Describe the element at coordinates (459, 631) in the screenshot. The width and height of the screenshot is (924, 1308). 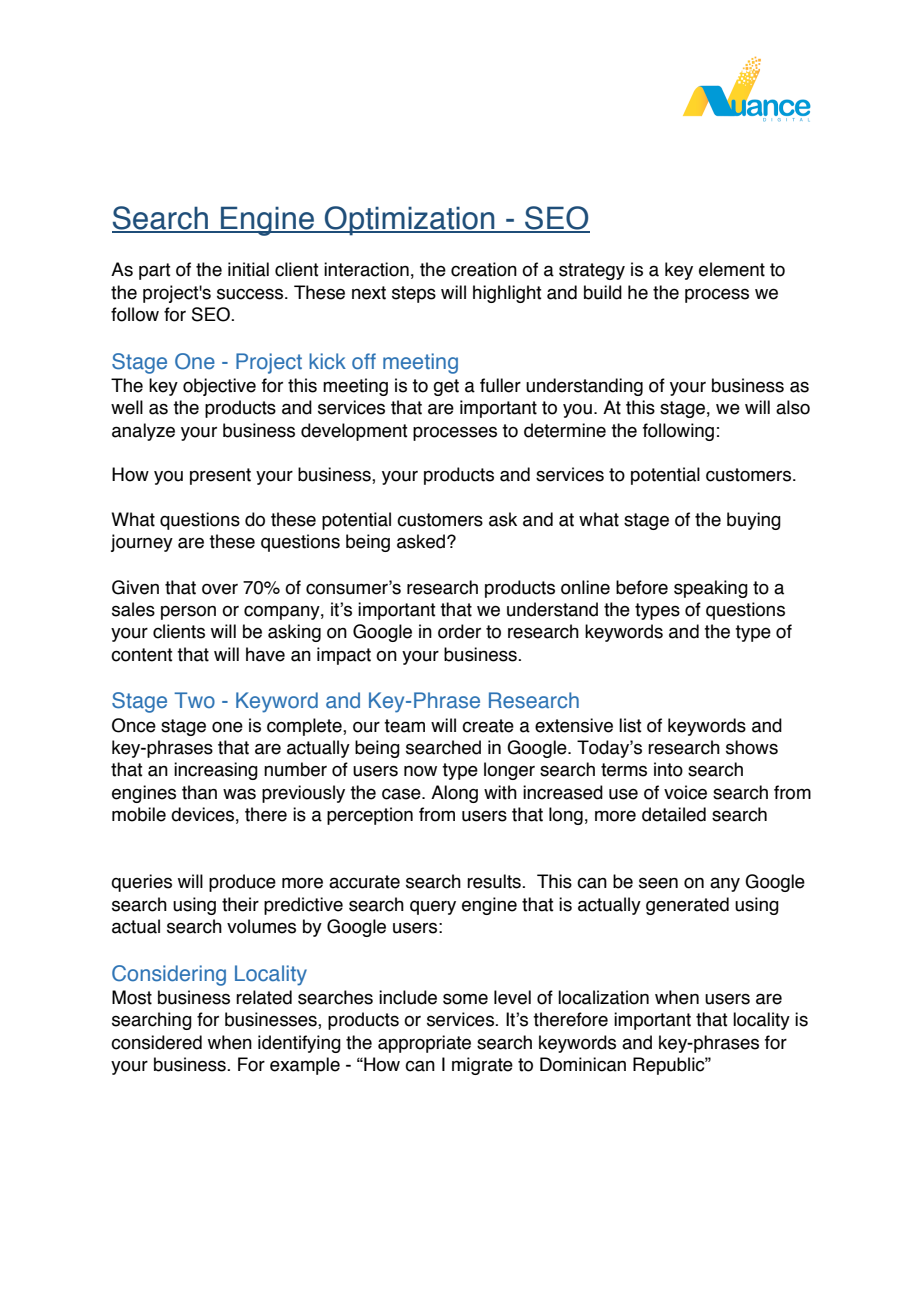
I see `order` at that location.
